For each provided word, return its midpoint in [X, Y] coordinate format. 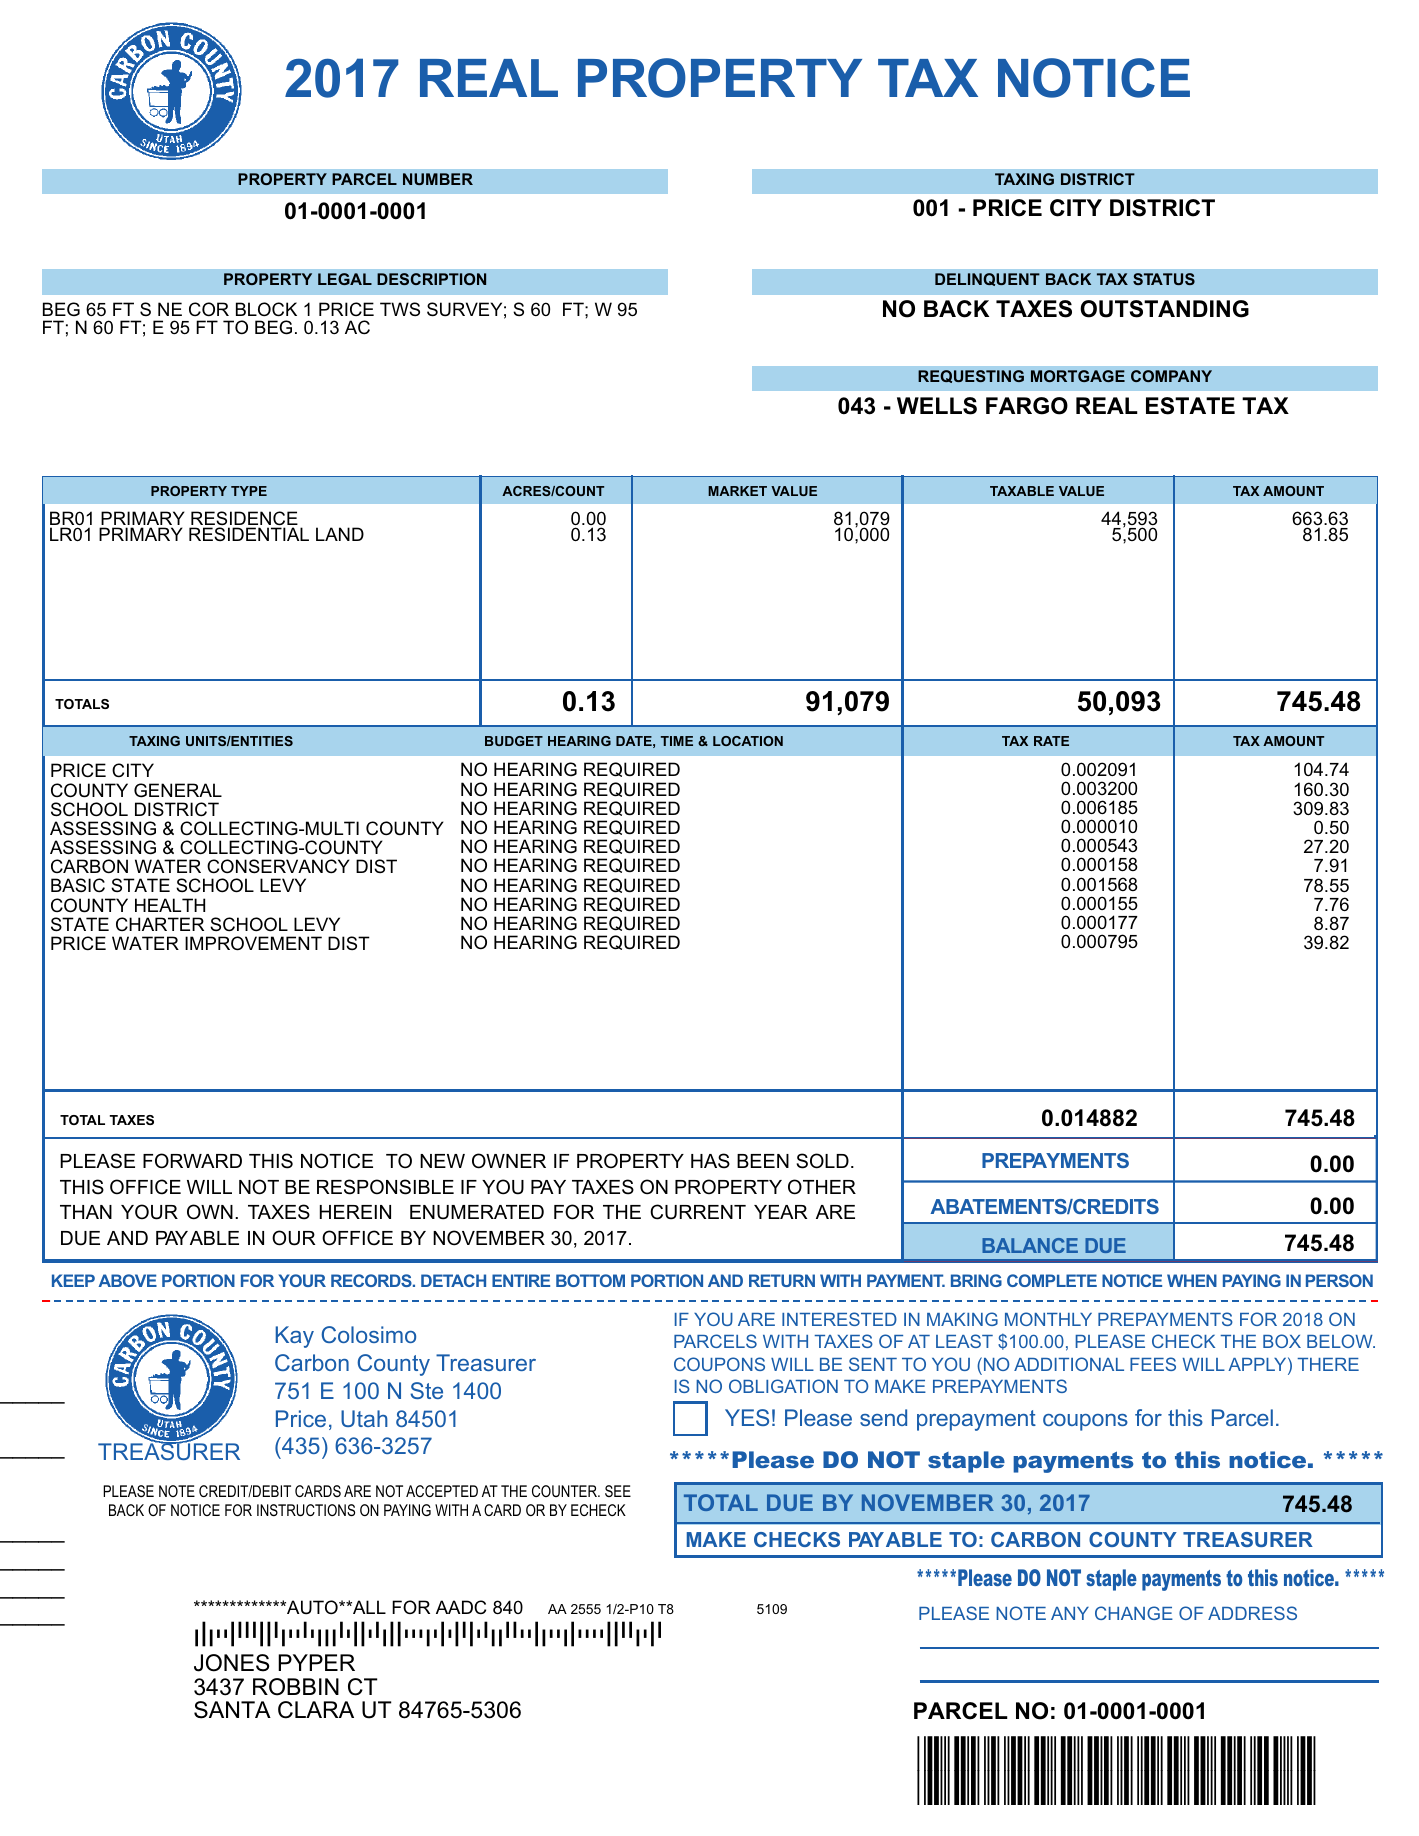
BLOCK [266, 309]
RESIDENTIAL [249, 534]
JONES [231, 1663]
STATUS [1164, 279]
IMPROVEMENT [253, 943]
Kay [295, 1337]
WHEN [1192, 1280]
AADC [461, 1607]
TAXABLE [1022, 491]
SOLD [822, 1161]
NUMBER [438, 179]
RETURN [782, 1280]
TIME [677, 741]
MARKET [737, 491]
